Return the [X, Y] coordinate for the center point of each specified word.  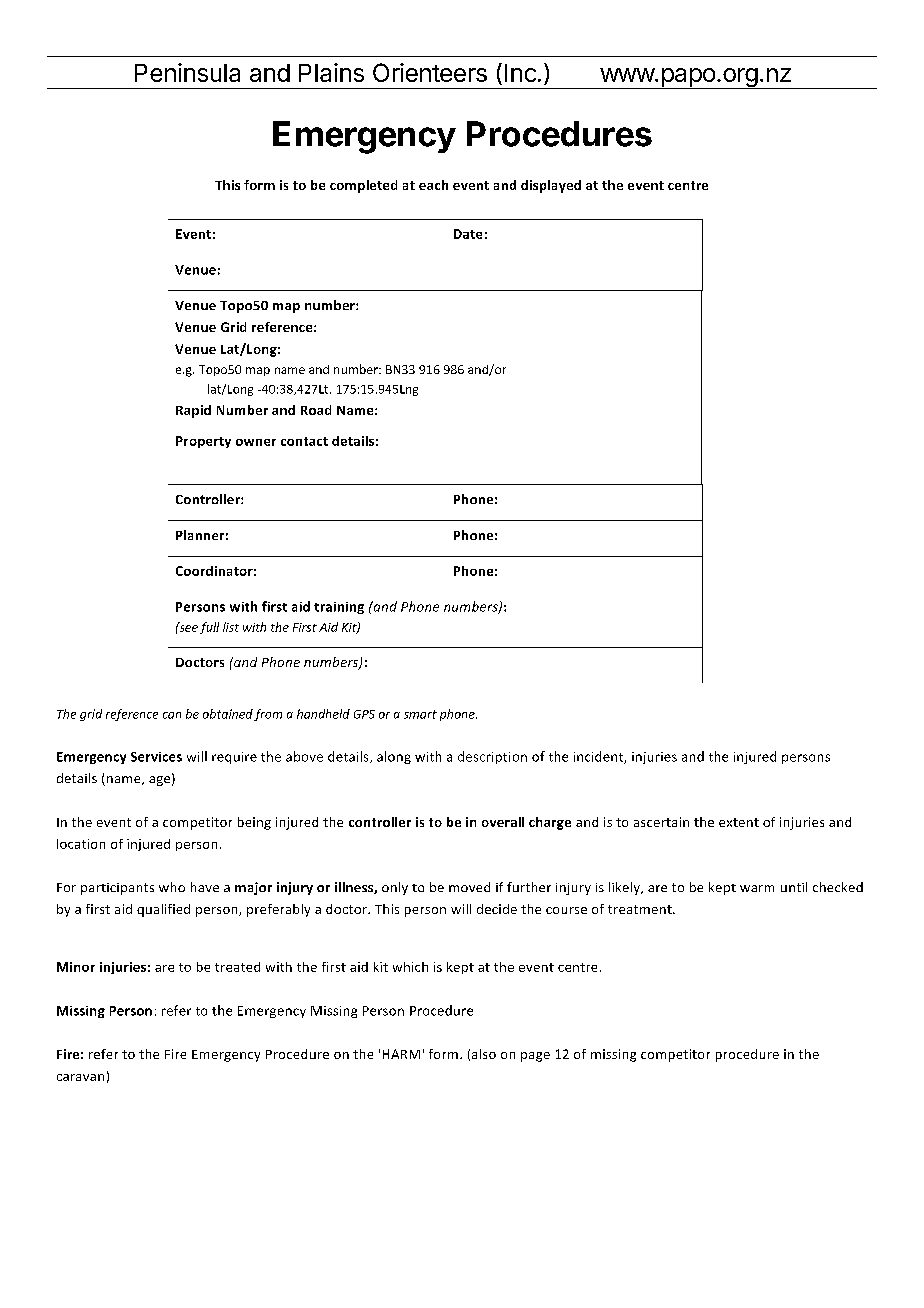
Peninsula [187, 72]
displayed [551, 186]
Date [468, 234]
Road [316, 410]
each [433, 185]
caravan [80, 1077]
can [172, 715]
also [484, 1054]
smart [420, 714]
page [535, 1057]
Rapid [193, 411]
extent [739, 822]
